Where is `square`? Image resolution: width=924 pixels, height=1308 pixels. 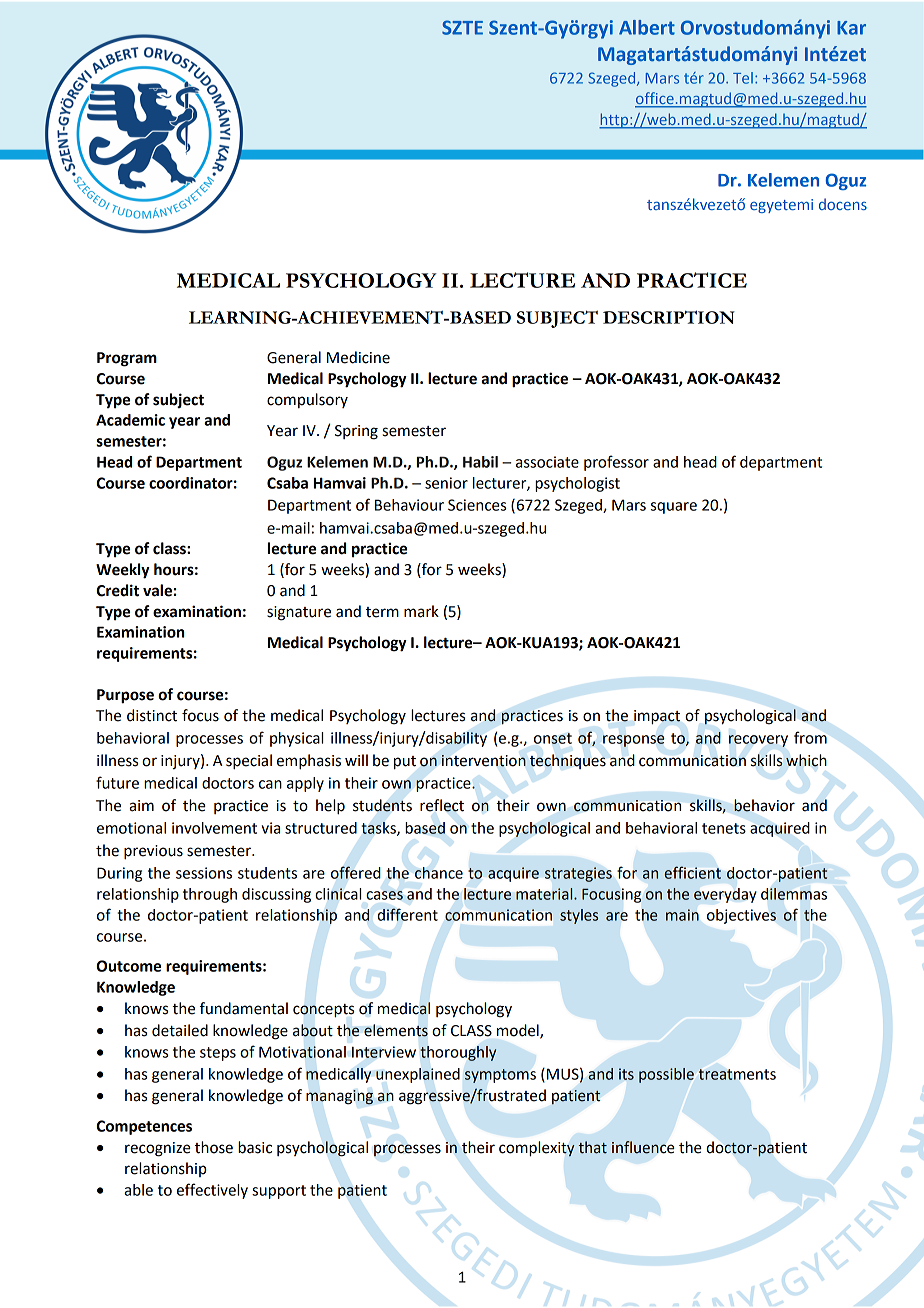
square is located at coordinates (674, 508).
